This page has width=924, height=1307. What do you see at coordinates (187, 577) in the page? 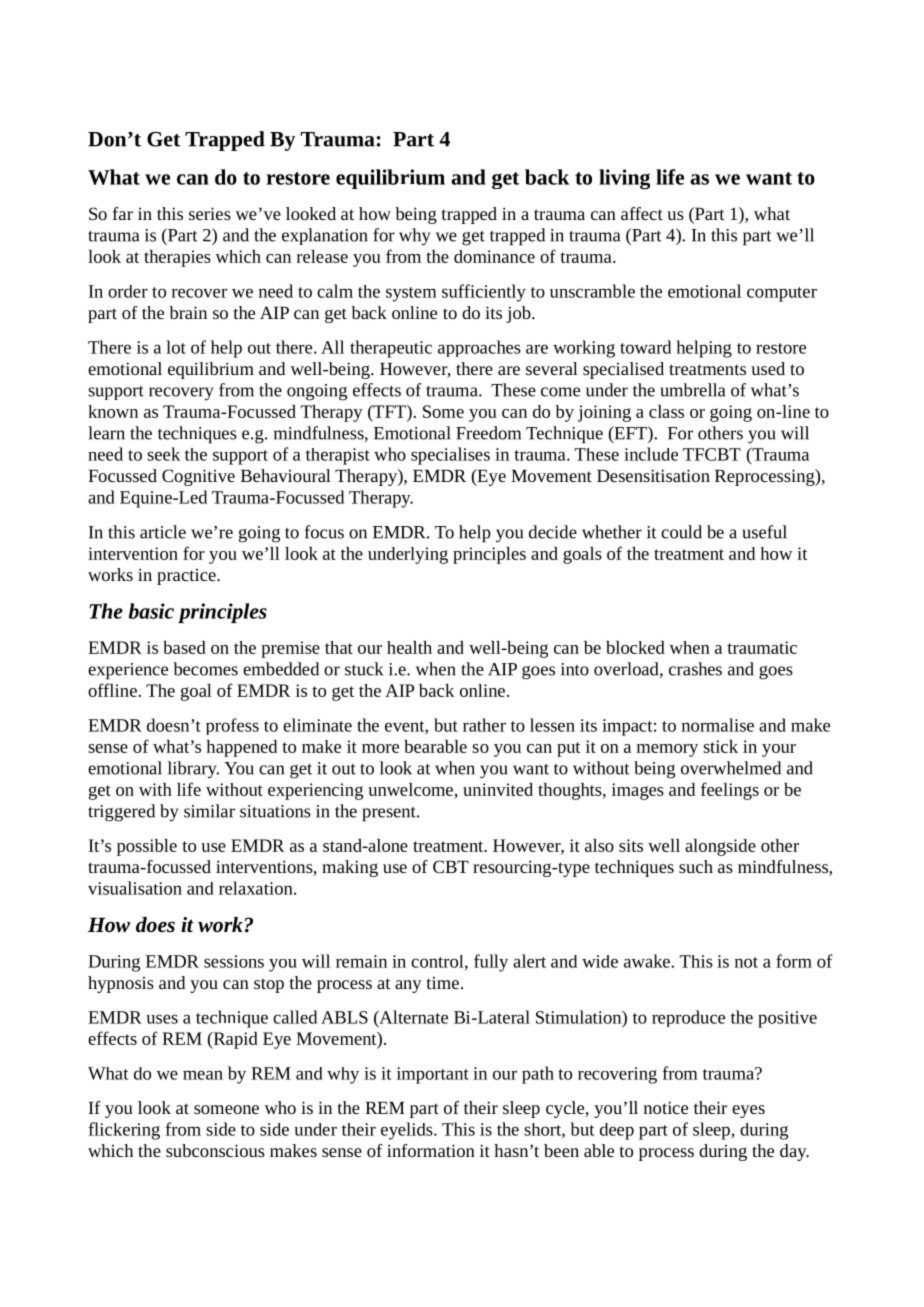
I see `practice` at bounding box center [187, 577].
